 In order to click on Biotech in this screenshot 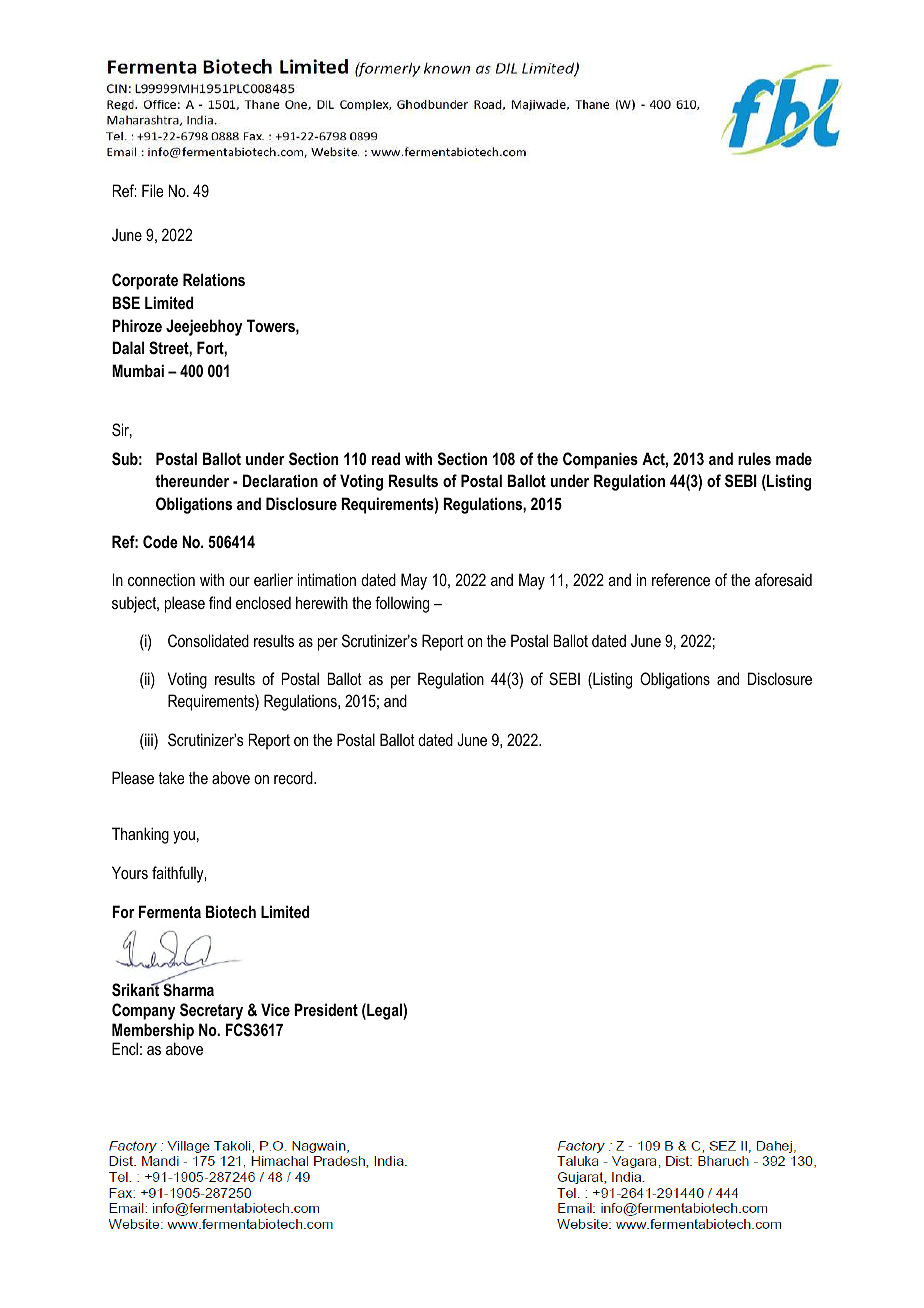, I will do `click(231, 911)`.
